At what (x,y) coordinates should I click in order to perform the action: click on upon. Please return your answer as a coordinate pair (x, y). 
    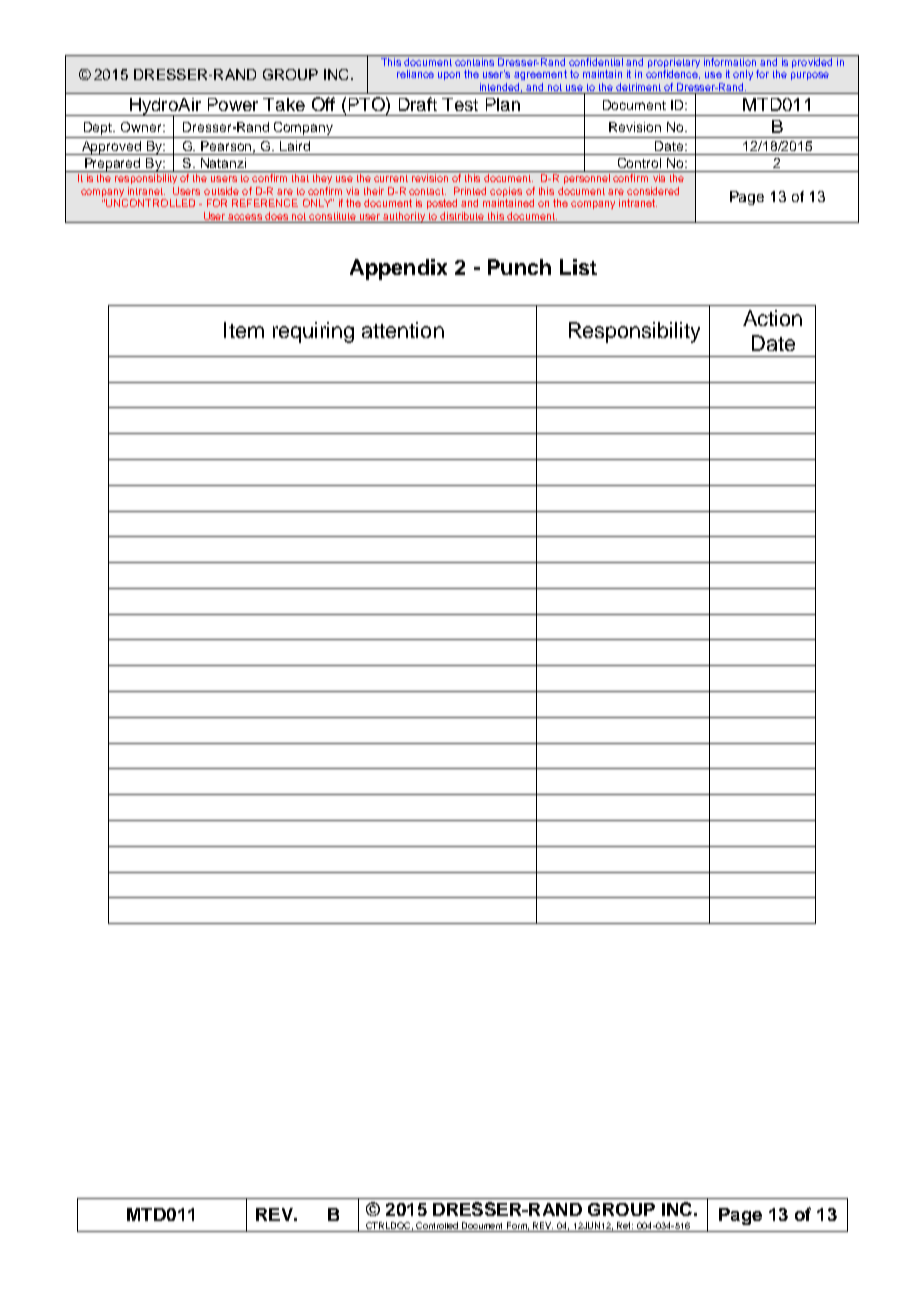
    Looking at the image, I should click on (449, 76).
